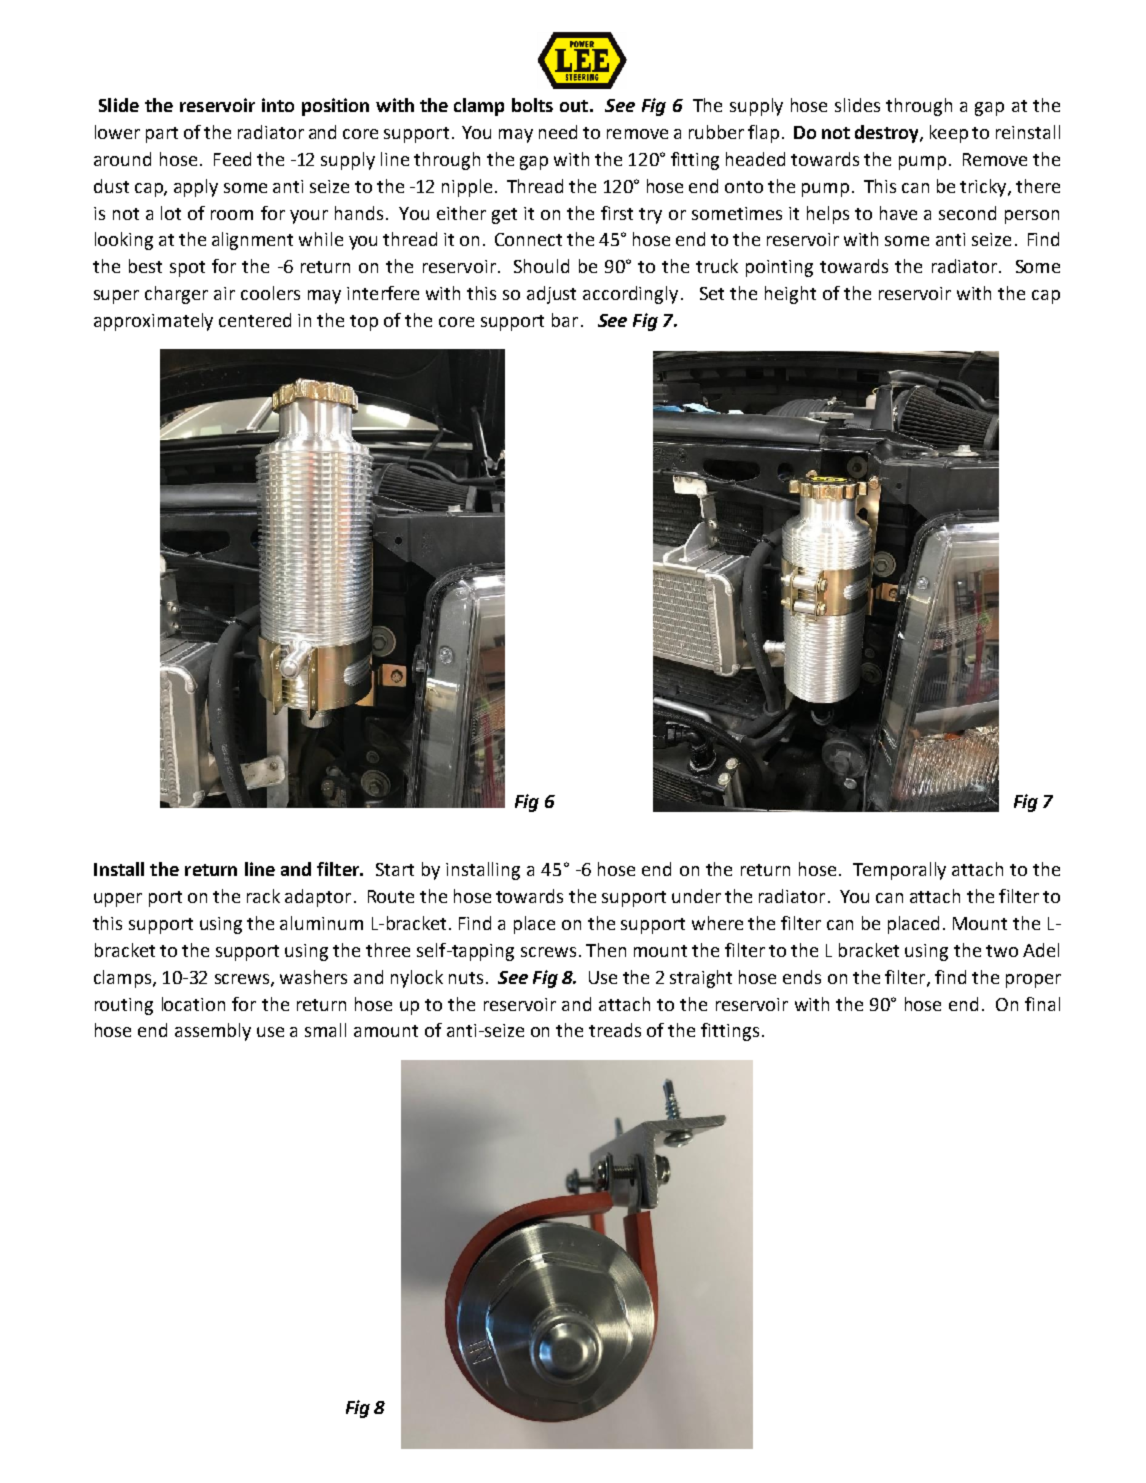 This screenshot has height=1483, width=1146. I want to click on final, so click(1042, 1004).
